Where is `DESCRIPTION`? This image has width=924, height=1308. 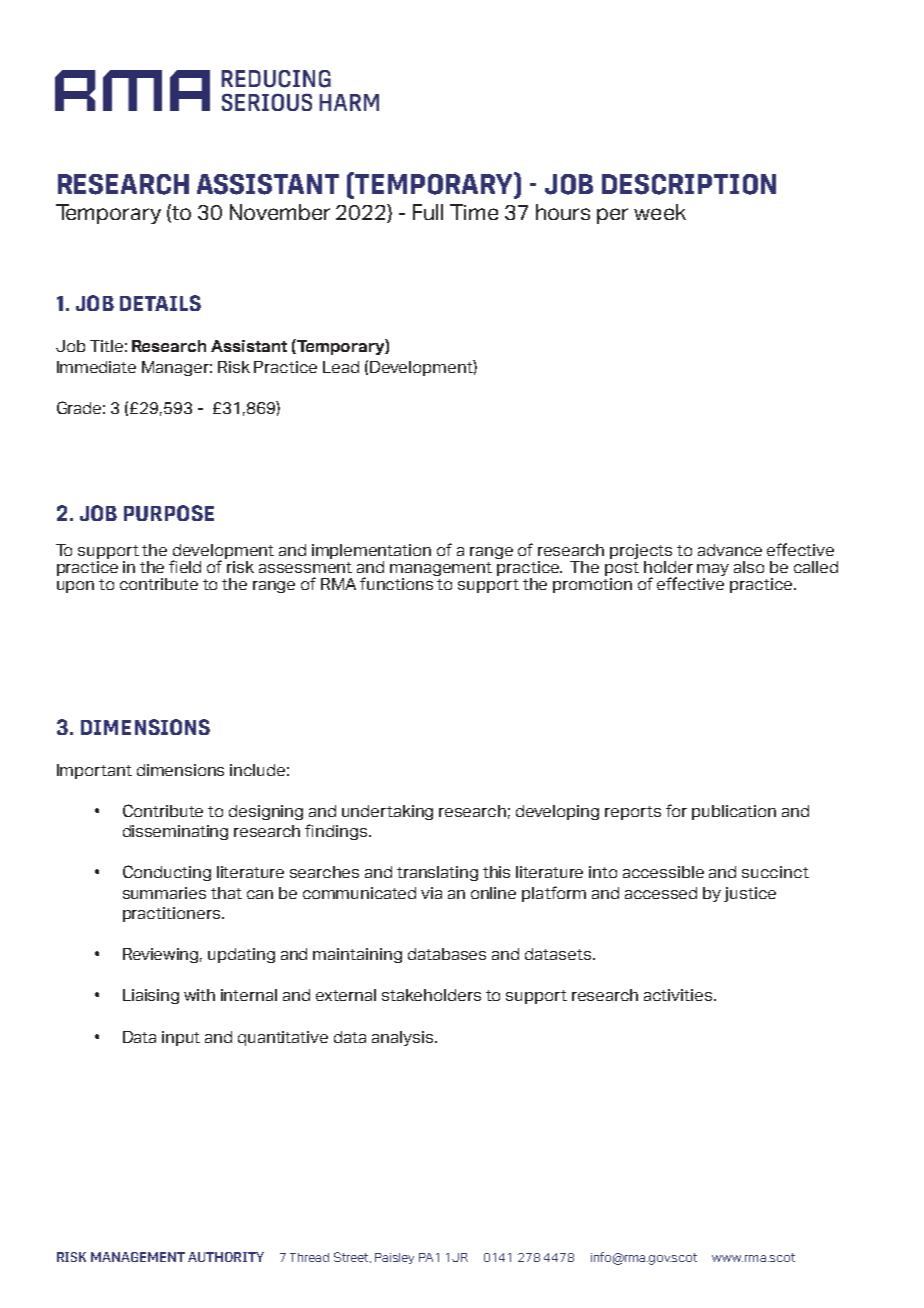
DESCRIPTION is located at coordinates (689, 184).
